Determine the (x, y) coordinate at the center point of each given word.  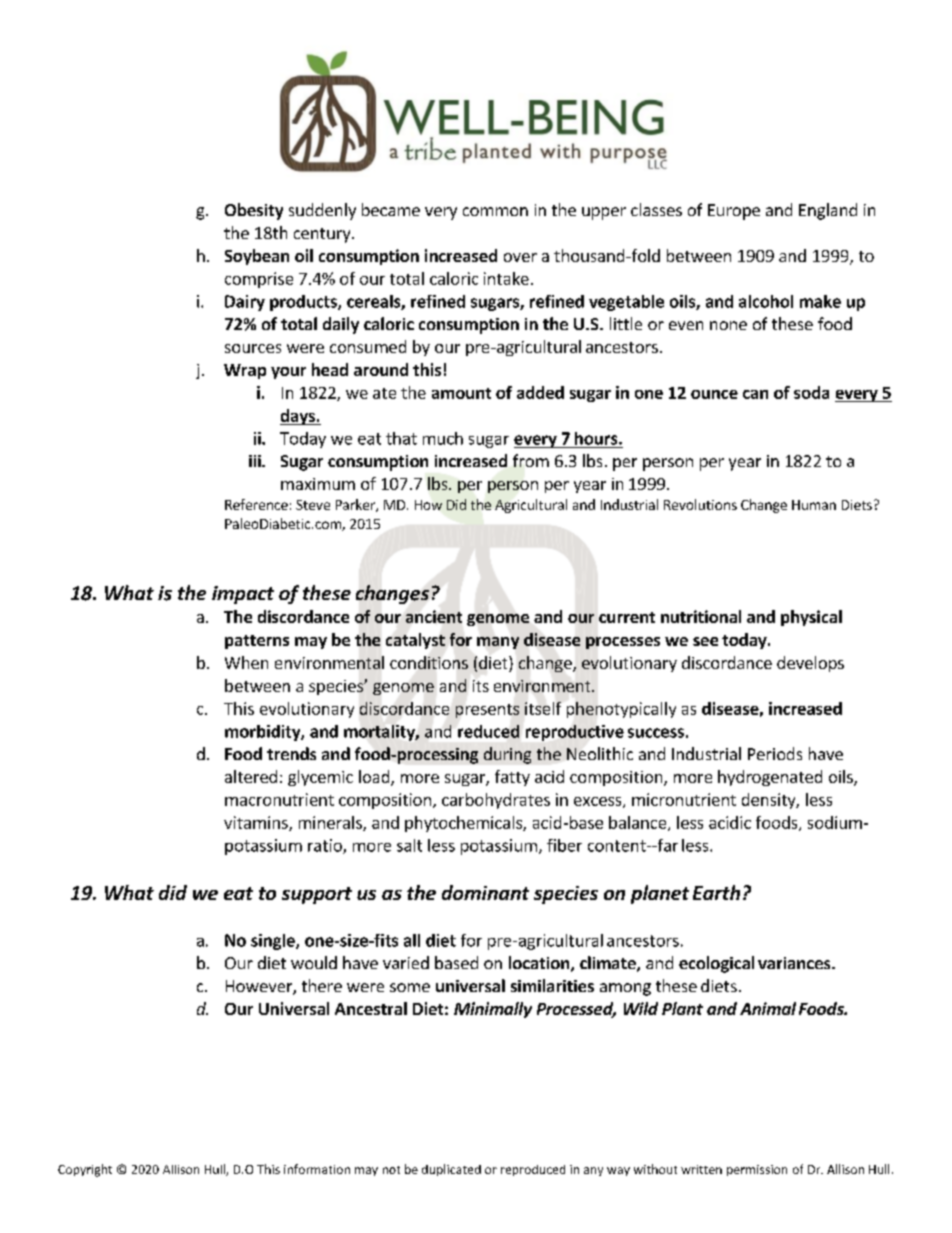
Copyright (85, 1170)
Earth (716, 892)
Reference (256, 504)
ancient (434, 616)
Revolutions (700, 504)
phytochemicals (464, 824)
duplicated (451, 1170)
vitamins (257, 823)
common (495, 211)
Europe (734, 212)
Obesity (254, 211)
